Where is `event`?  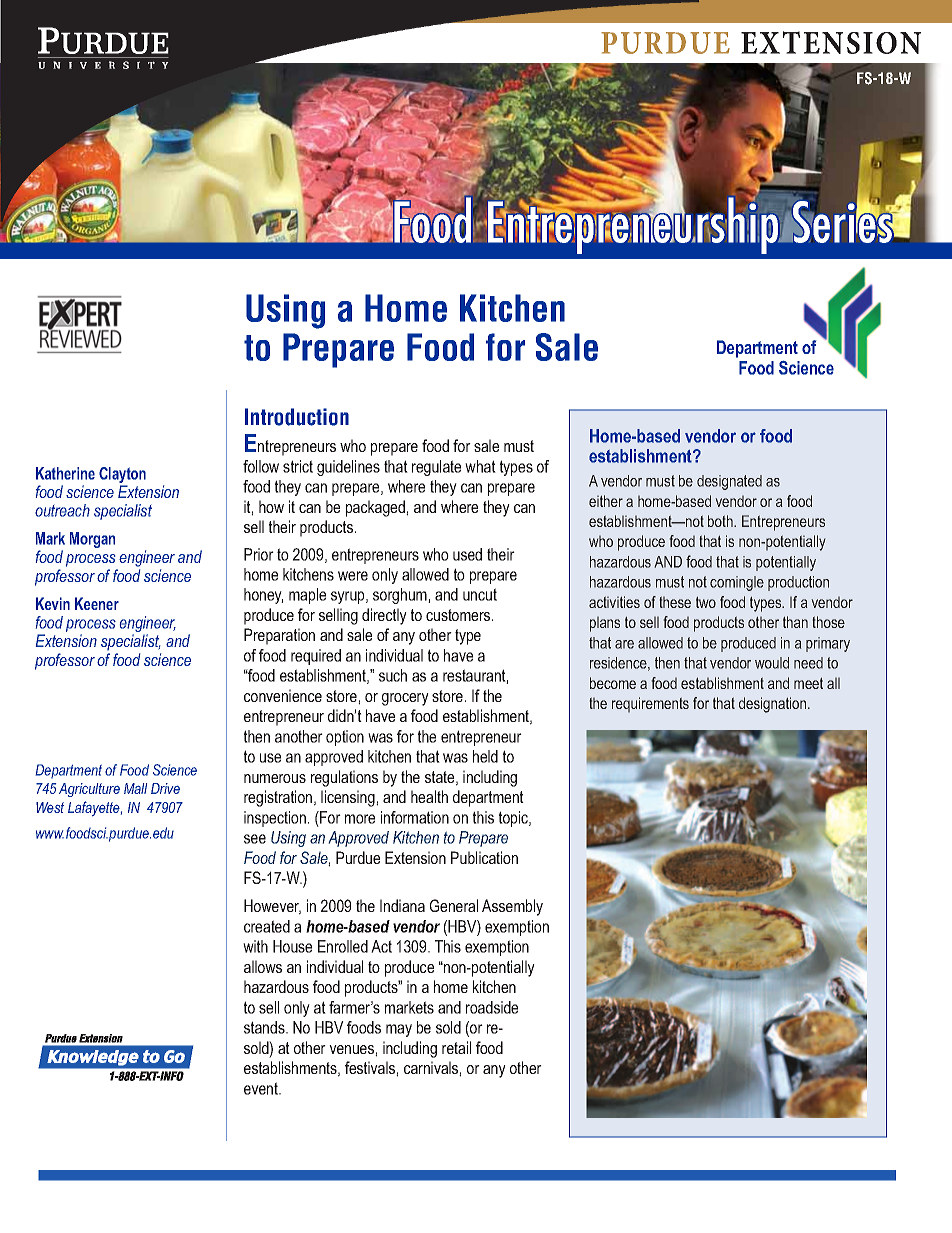
event is located at coordinates (262, 1088).
